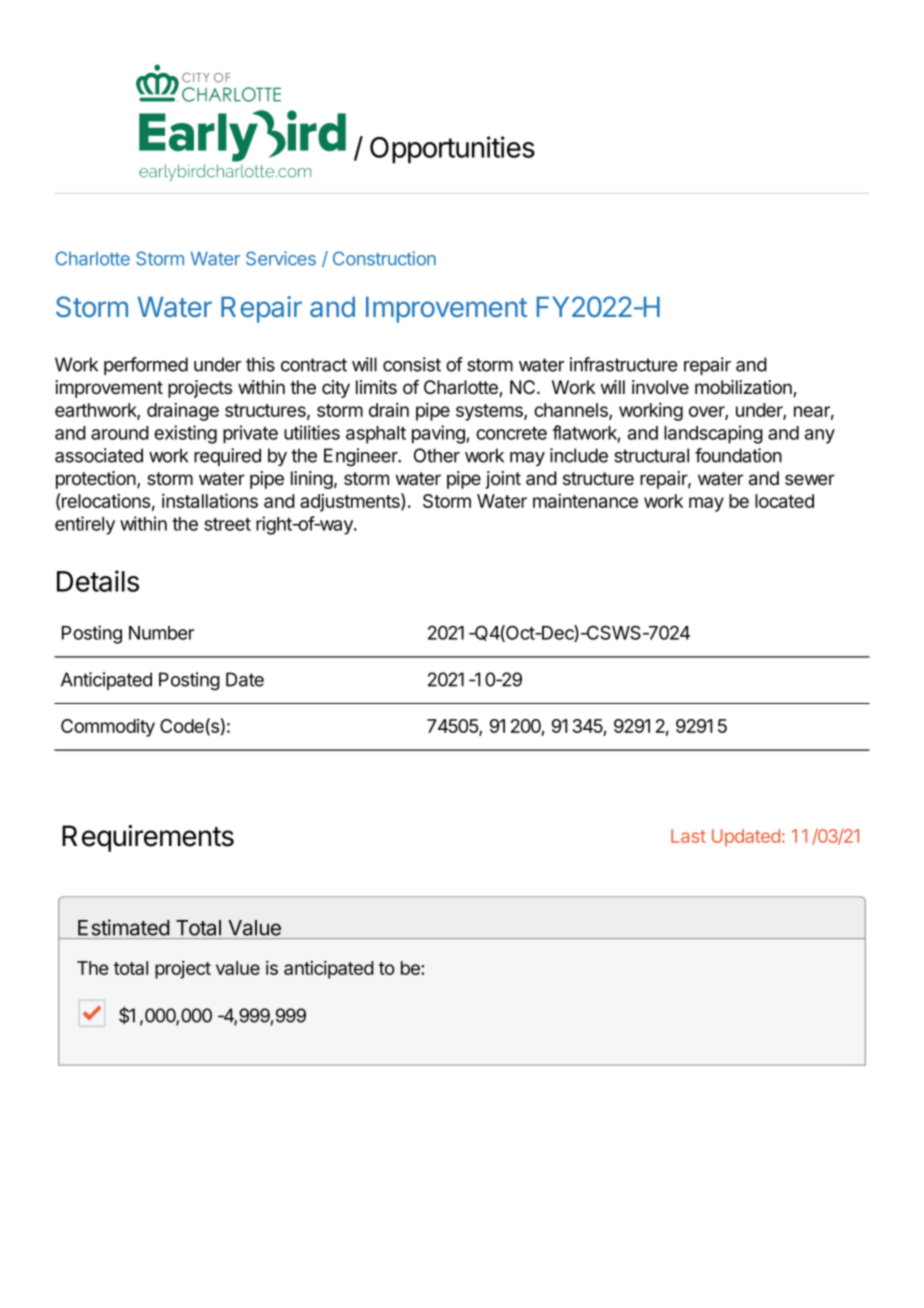  What do you see at coordinates (161, 633) in the screenshot?
I see `Number` at bounding box center [161, 633].
